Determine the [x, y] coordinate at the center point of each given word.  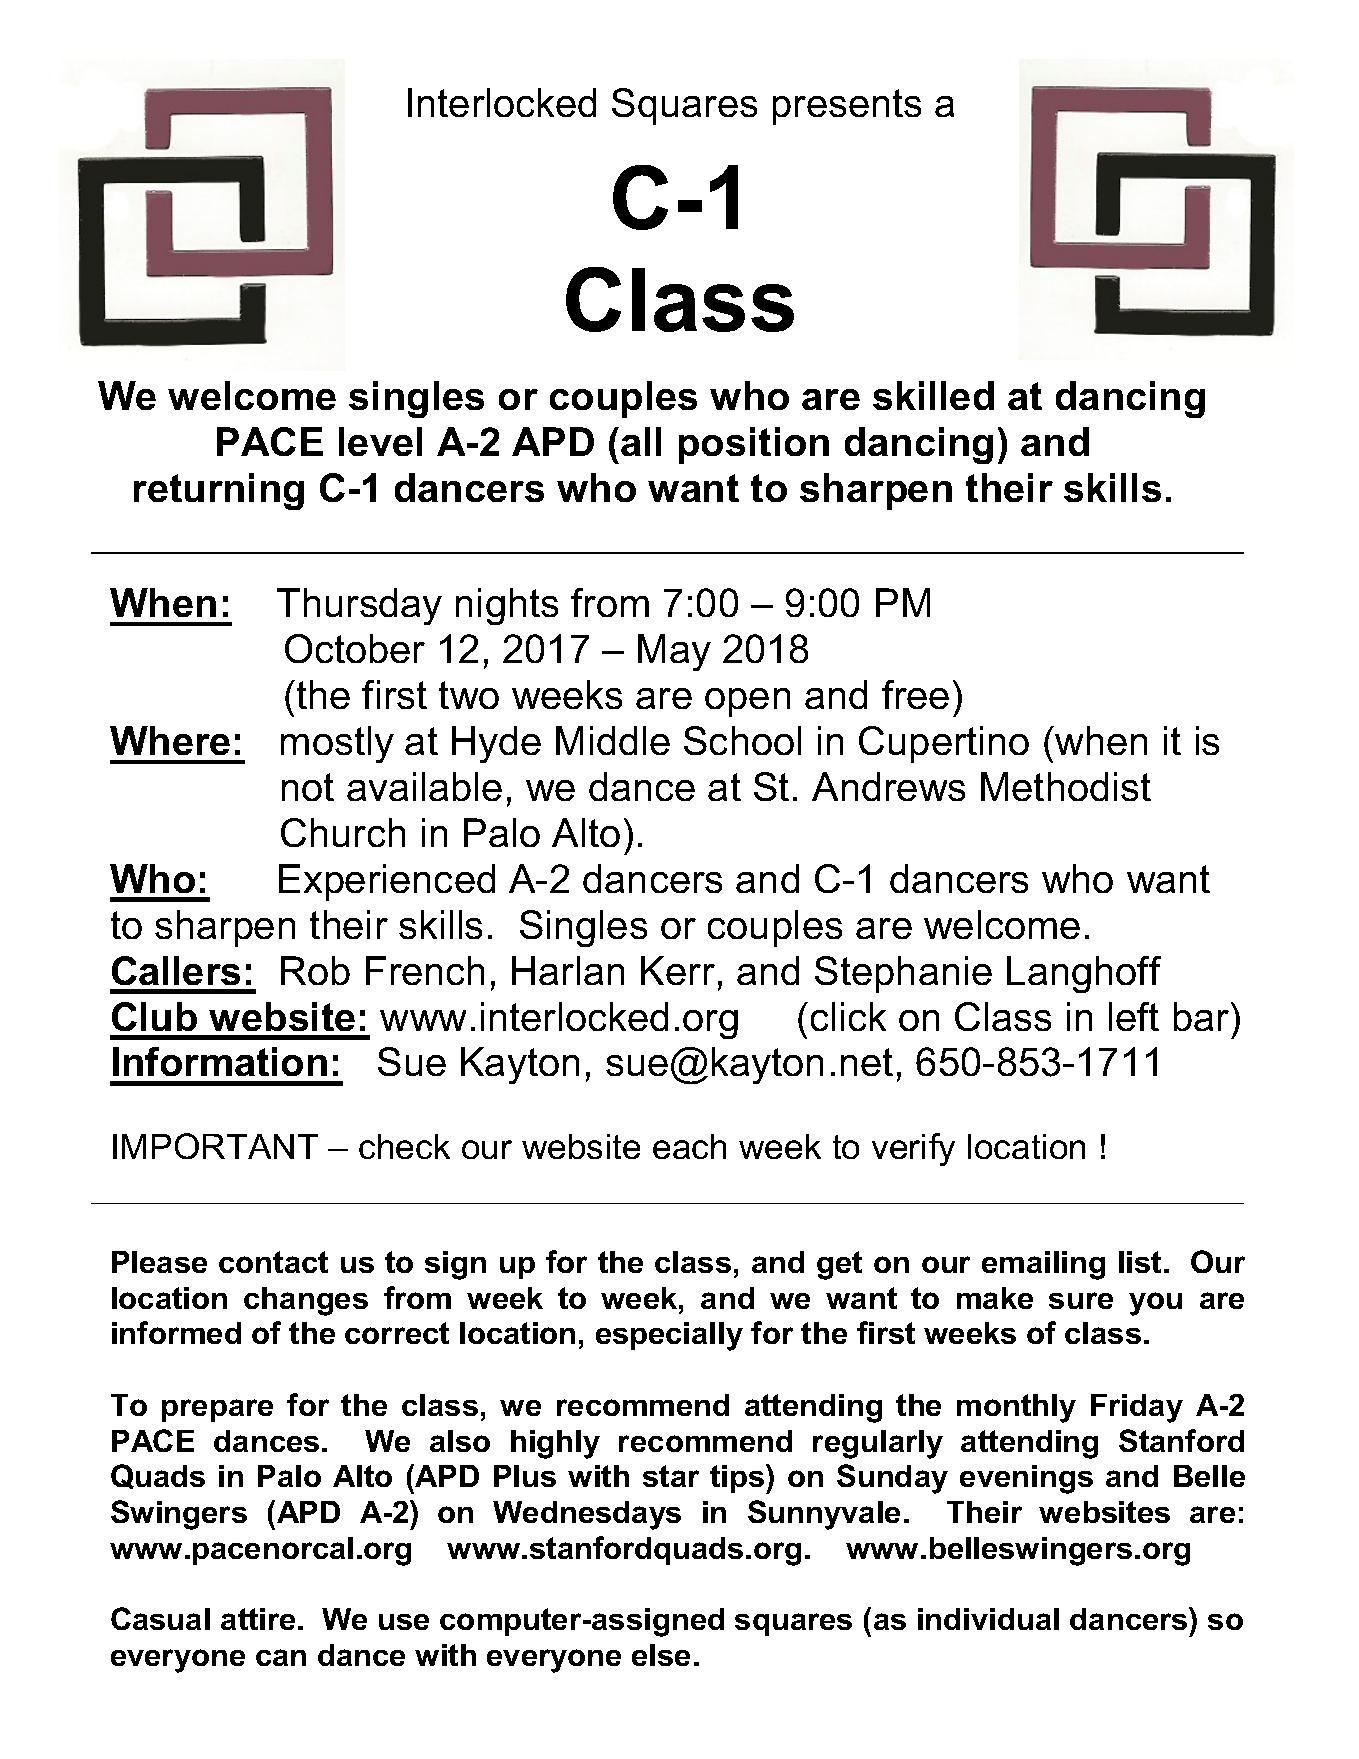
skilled [933, 395]
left [1134, 1016]
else [661, 1655]
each [689, 1146]
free [915, 694]
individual [988, 1619]
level [380, 441]
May [674, 652]
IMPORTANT [215, 1146]
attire [258, 1619]
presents [847, 107]
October [355, 648]
